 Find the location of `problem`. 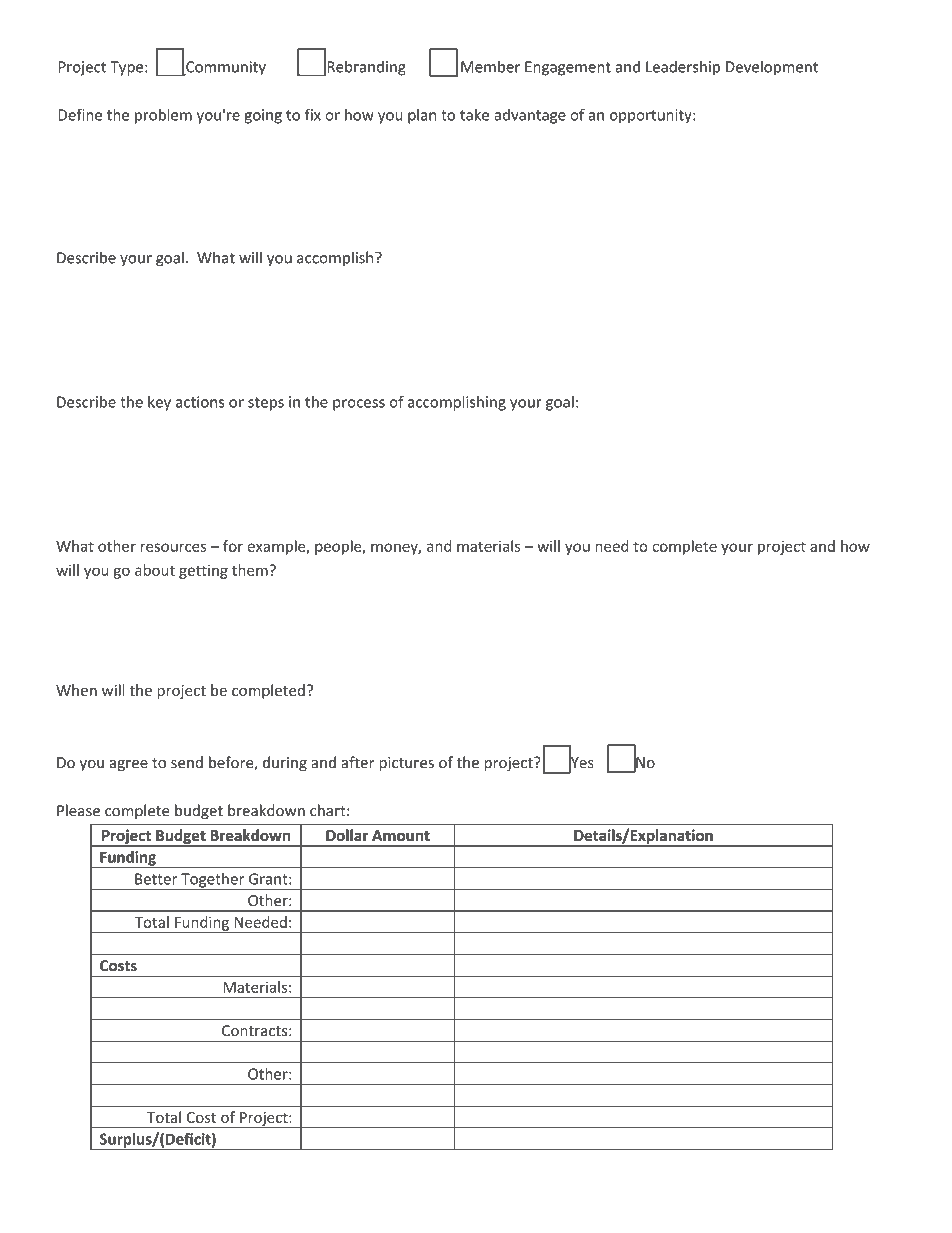

problem is located at coordinates (163, 116).
